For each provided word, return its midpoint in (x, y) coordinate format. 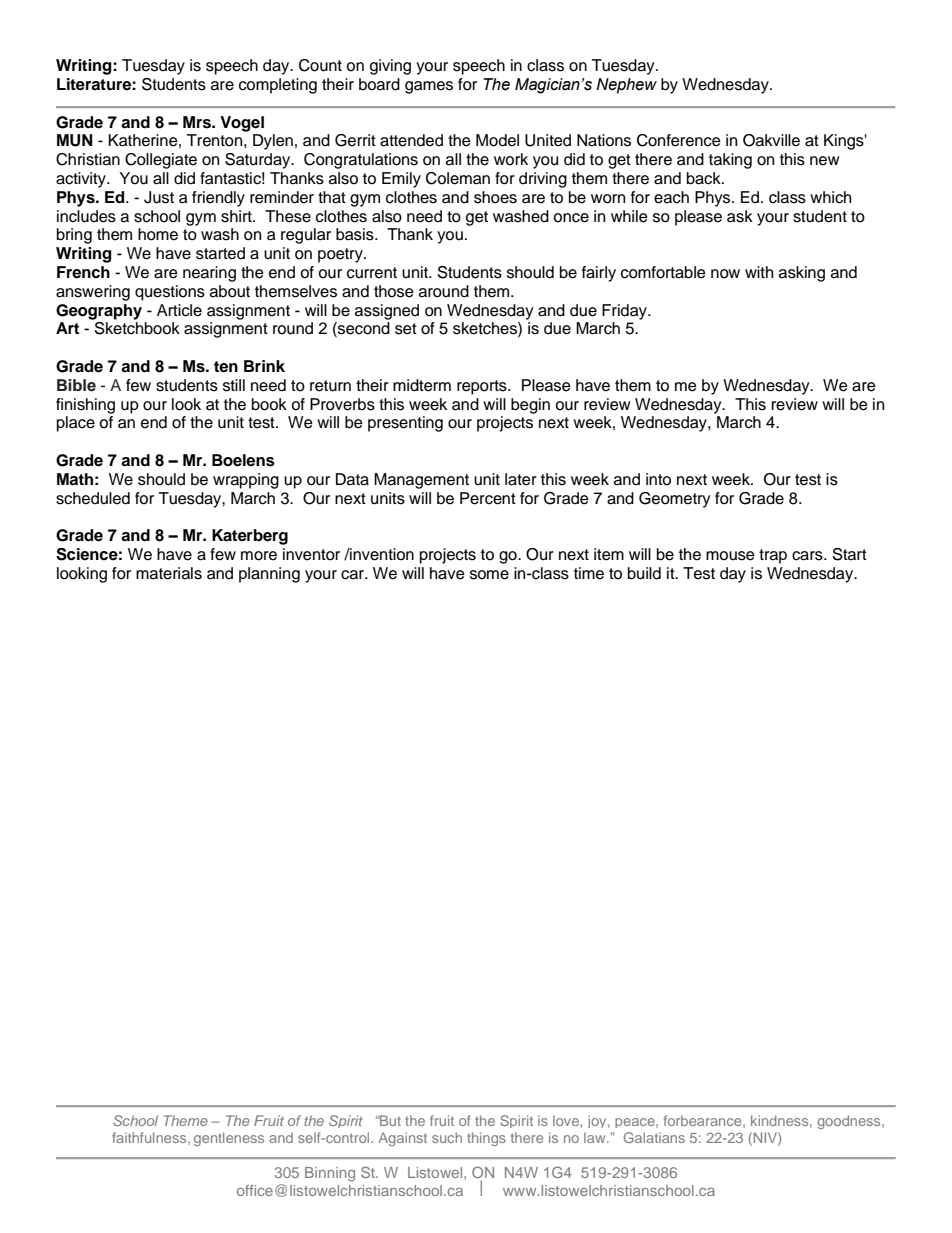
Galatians (654, 1137)
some (489, 575)
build (644, 573)
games (429, 87)
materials (169, 573)
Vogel (242, 124)
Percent (488, 498)
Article (179, 310)
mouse (730, 556)
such (447, 1137)
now (725, 274)
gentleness (229, 1139)
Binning (330, 1174)
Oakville (771, 140)
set (406, 329)
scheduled (93, 498)
